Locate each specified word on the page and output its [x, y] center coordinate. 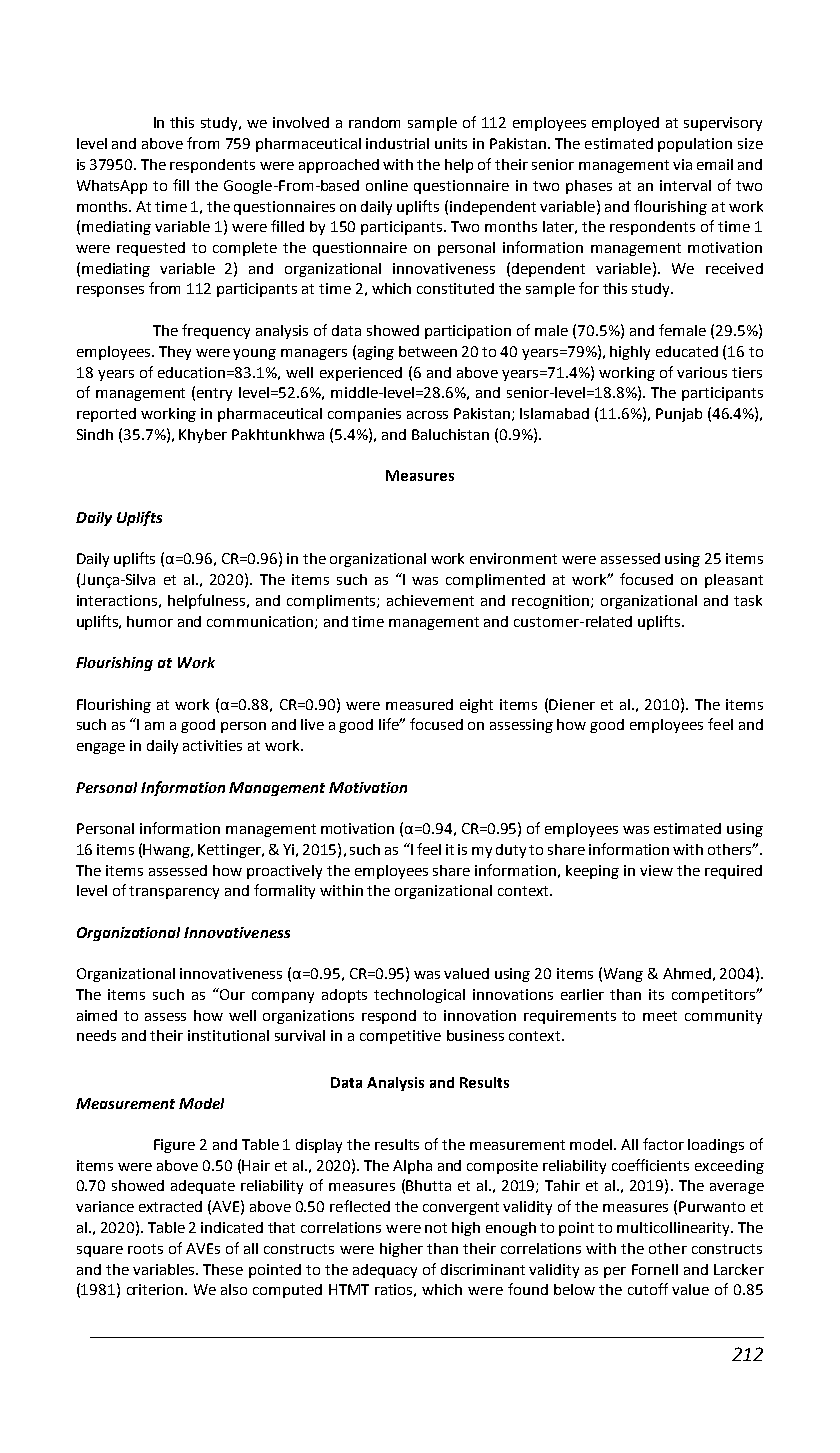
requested [151, 249]
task [748, 600]
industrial [397, 143]
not [436, 1228]
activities [212, 745]
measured [419, 704]
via [682, 164]
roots [145, 1249]
